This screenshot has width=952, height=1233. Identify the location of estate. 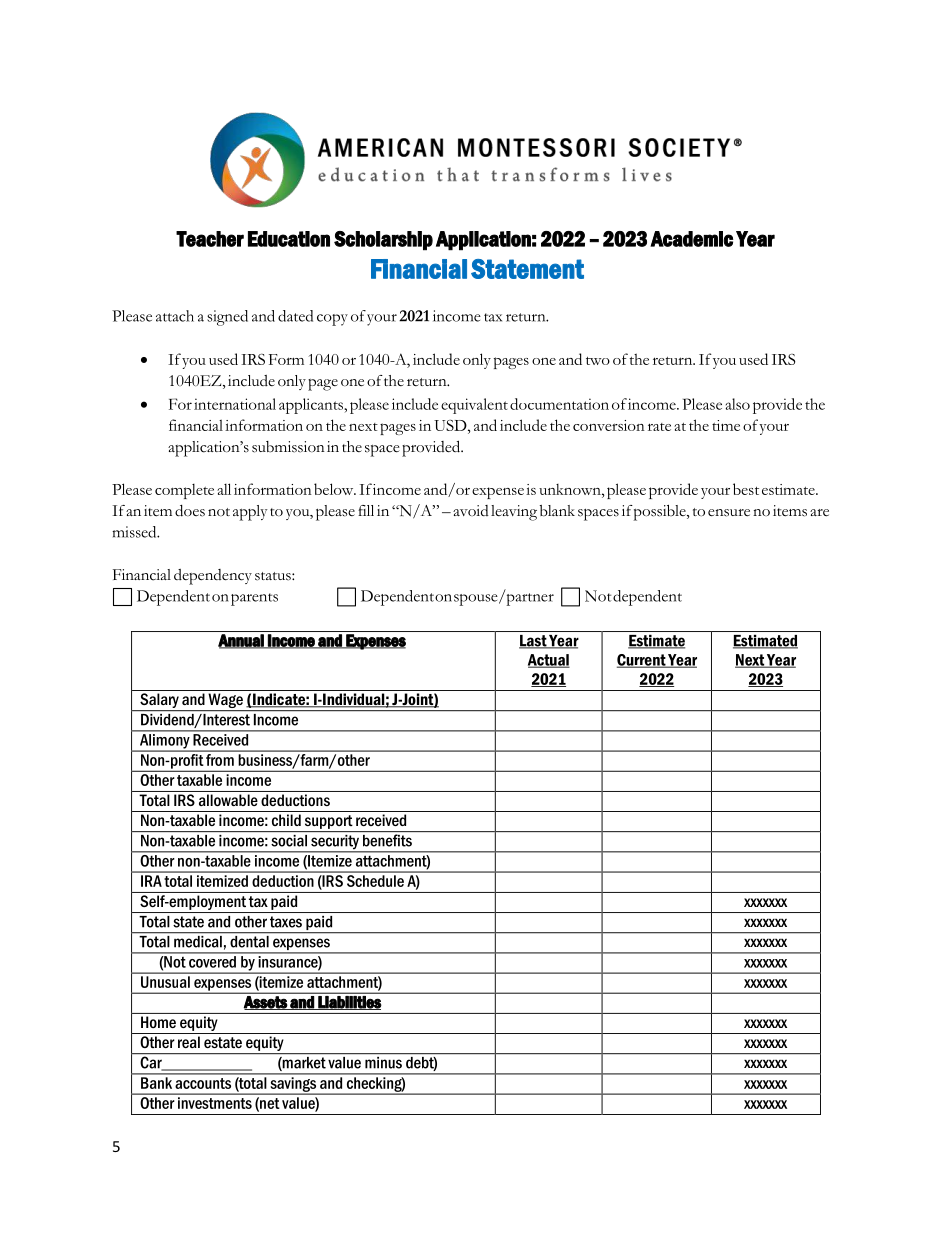
(223, 1042).
